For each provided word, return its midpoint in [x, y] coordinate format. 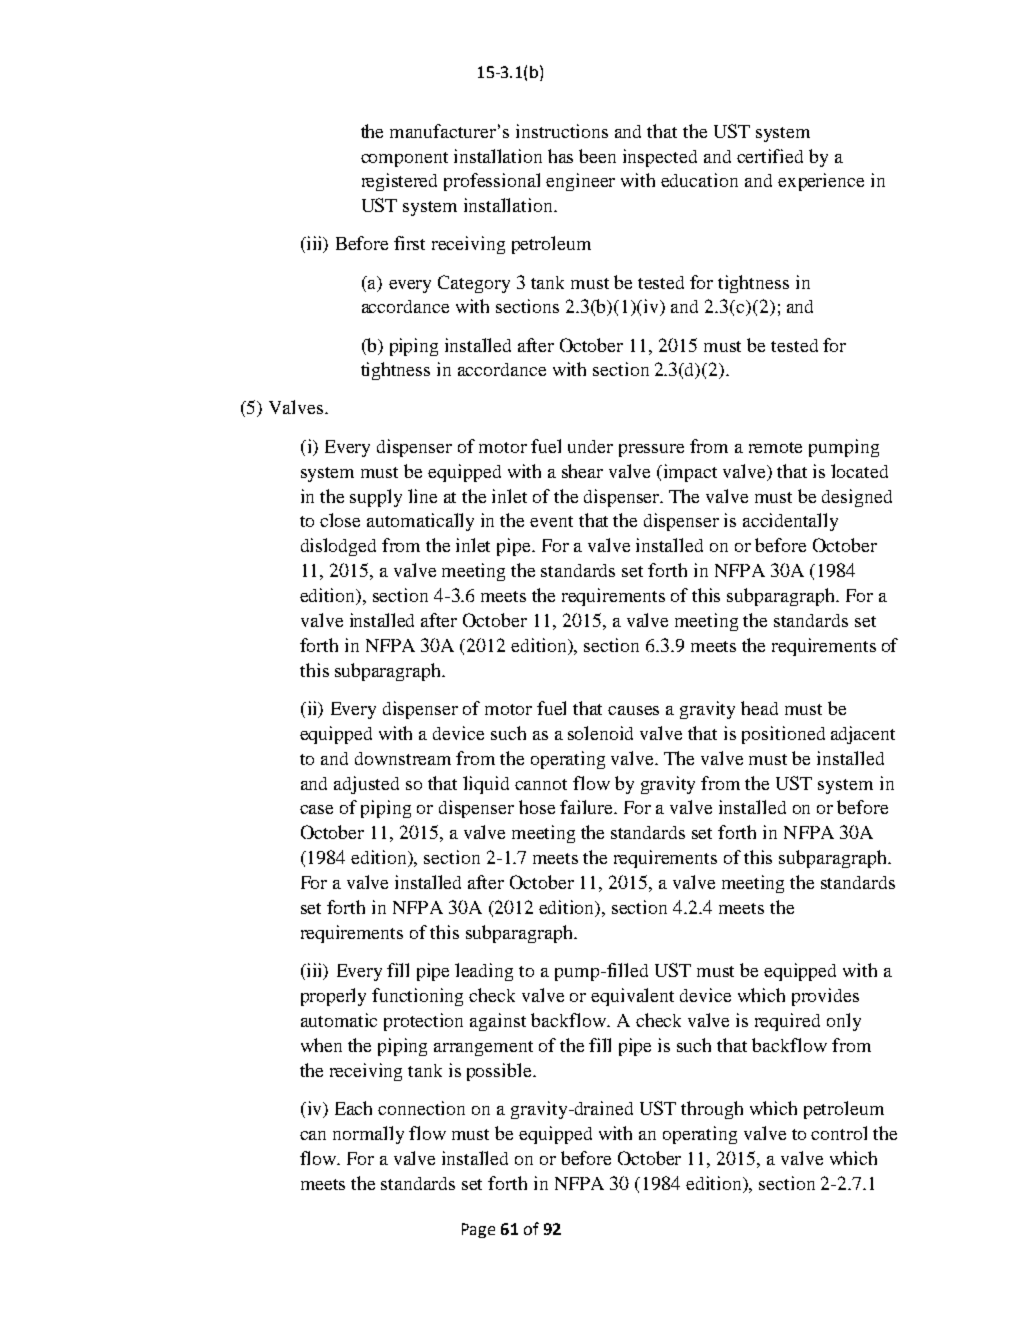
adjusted [366, 785]
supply [376, 498]
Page [478, 1230]
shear [582, 471]
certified [770, 156]
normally [368, 1135]
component [404, 159]
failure [588, 807]
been [597, 156]
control [839, 1133]
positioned [783, 735]
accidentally [790, 522]
